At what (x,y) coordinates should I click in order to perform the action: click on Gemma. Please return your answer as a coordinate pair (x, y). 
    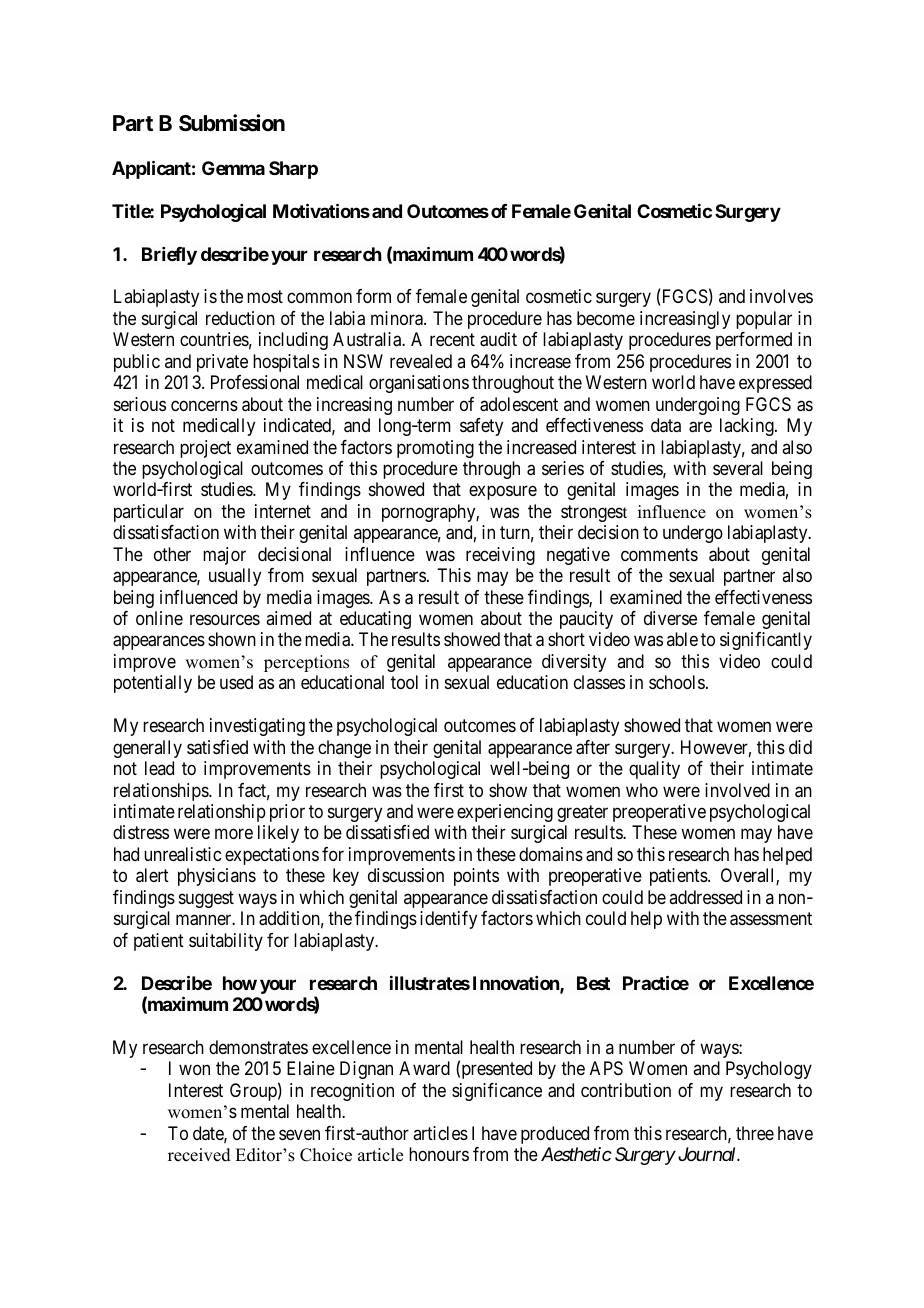
    Looking at the image, I should click on (233, 168).
